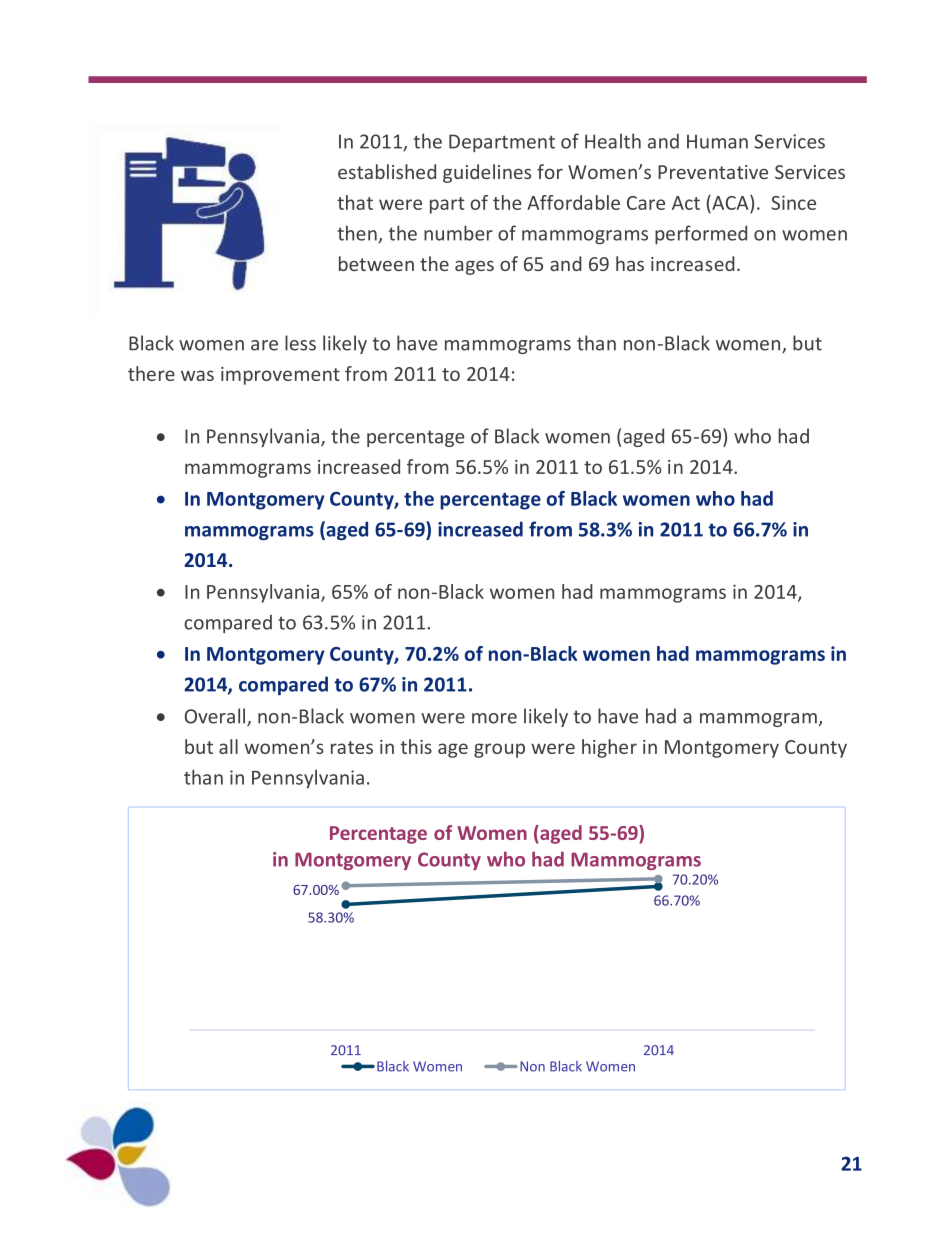 This document has height=1233, width=952. Describe the element at coordinates (300, 343) in the document. I see `less` at that location.
